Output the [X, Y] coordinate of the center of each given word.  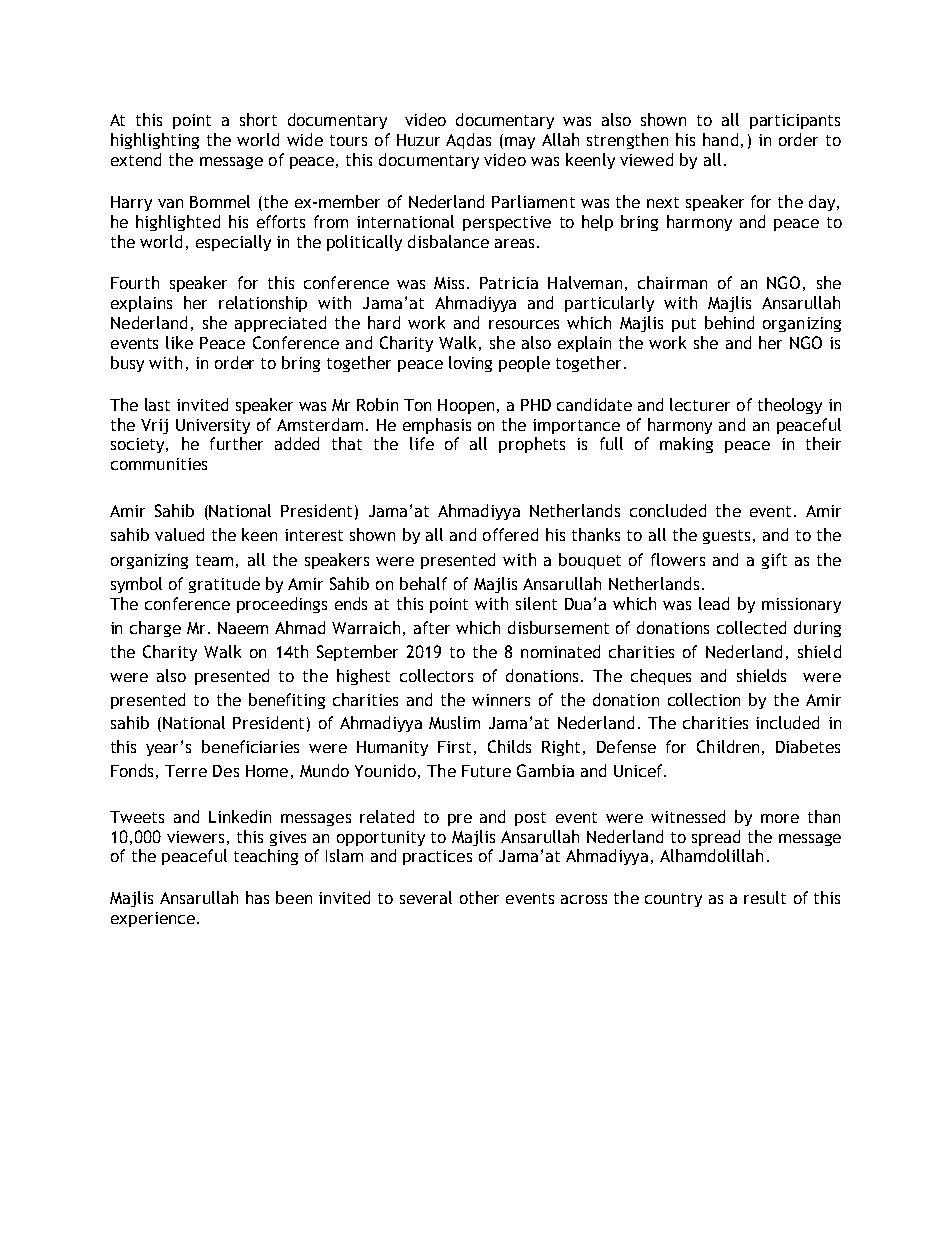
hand [720, 139]
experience [153, 919]
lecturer [700, 404]
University [213, 426]
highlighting [155, 141]
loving [470, 364]
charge [155, 629]
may [520, 143]
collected [751, 627]
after [432, 627]
